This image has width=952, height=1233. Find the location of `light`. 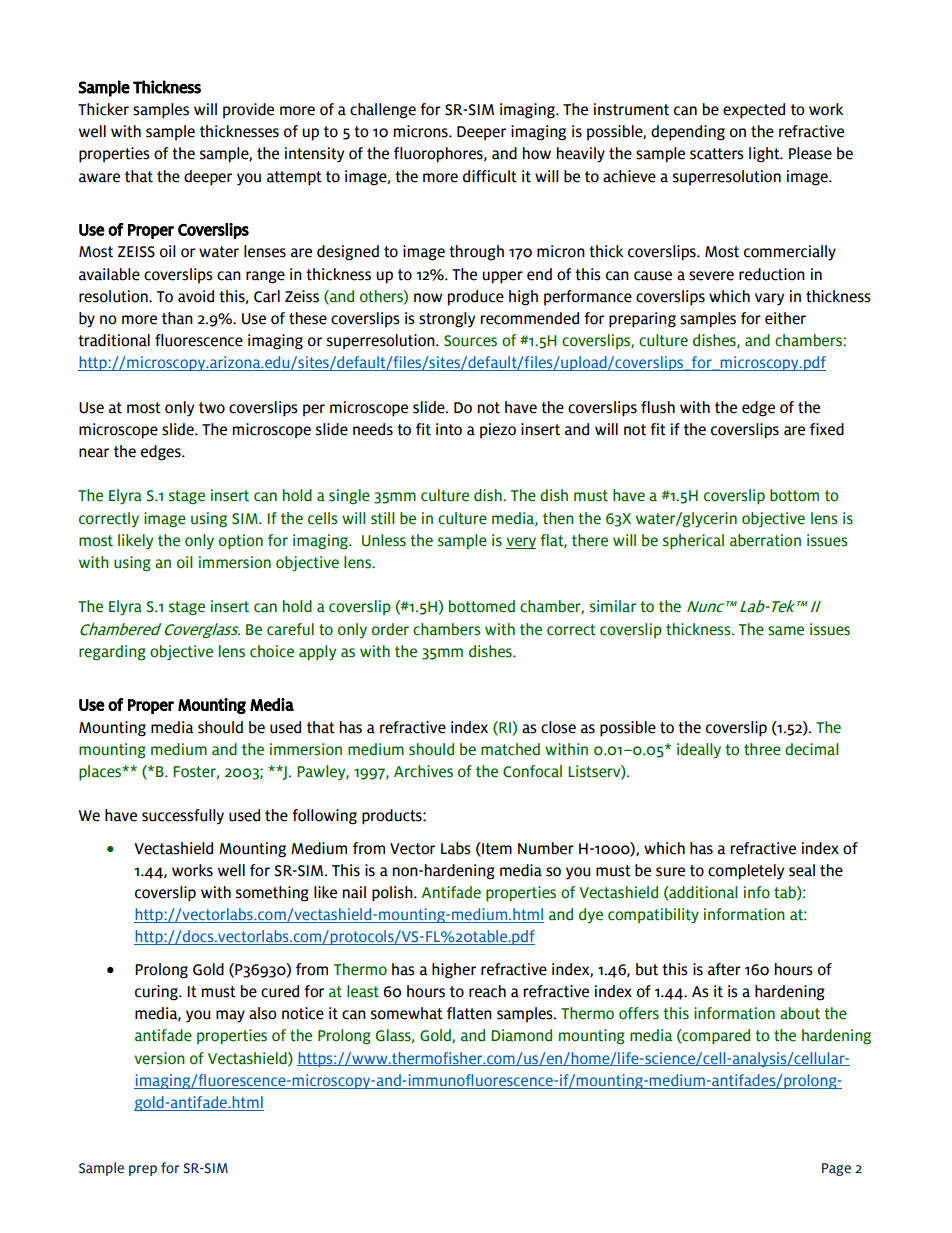

light is located at coordinates (765, 155).
